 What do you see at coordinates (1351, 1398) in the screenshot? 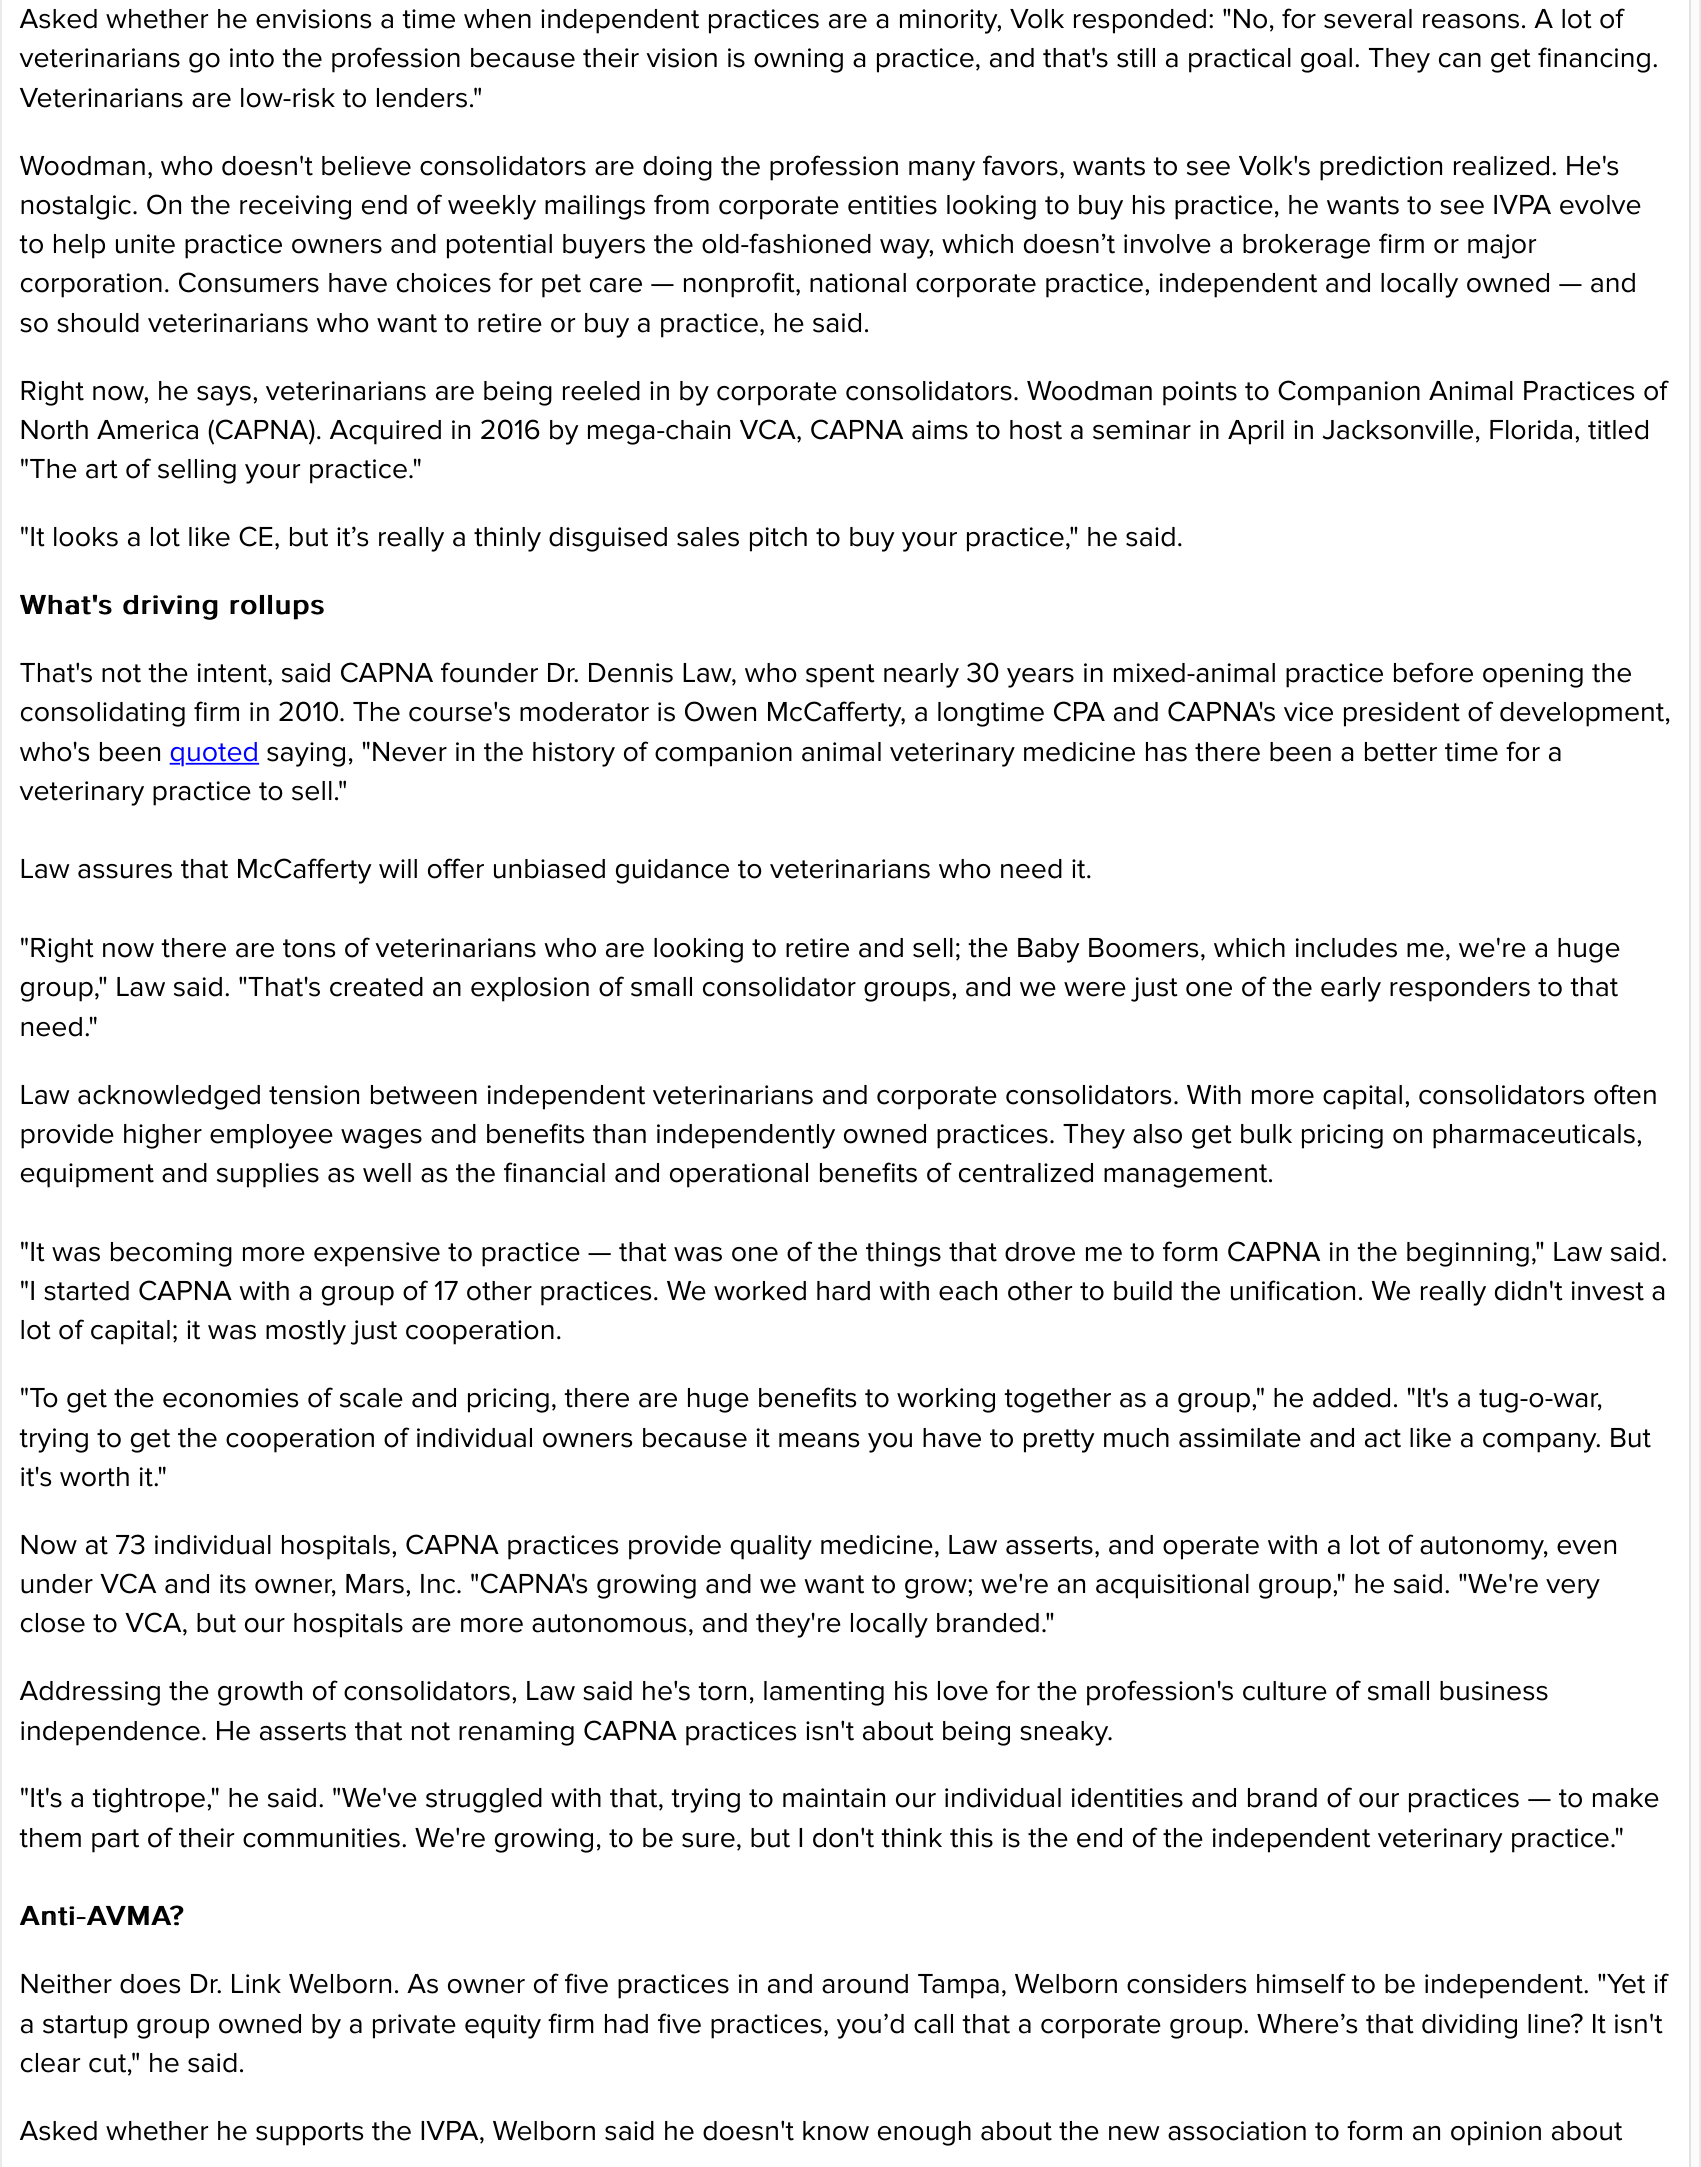
I see `added` at bounding box center [1351, 1398].
